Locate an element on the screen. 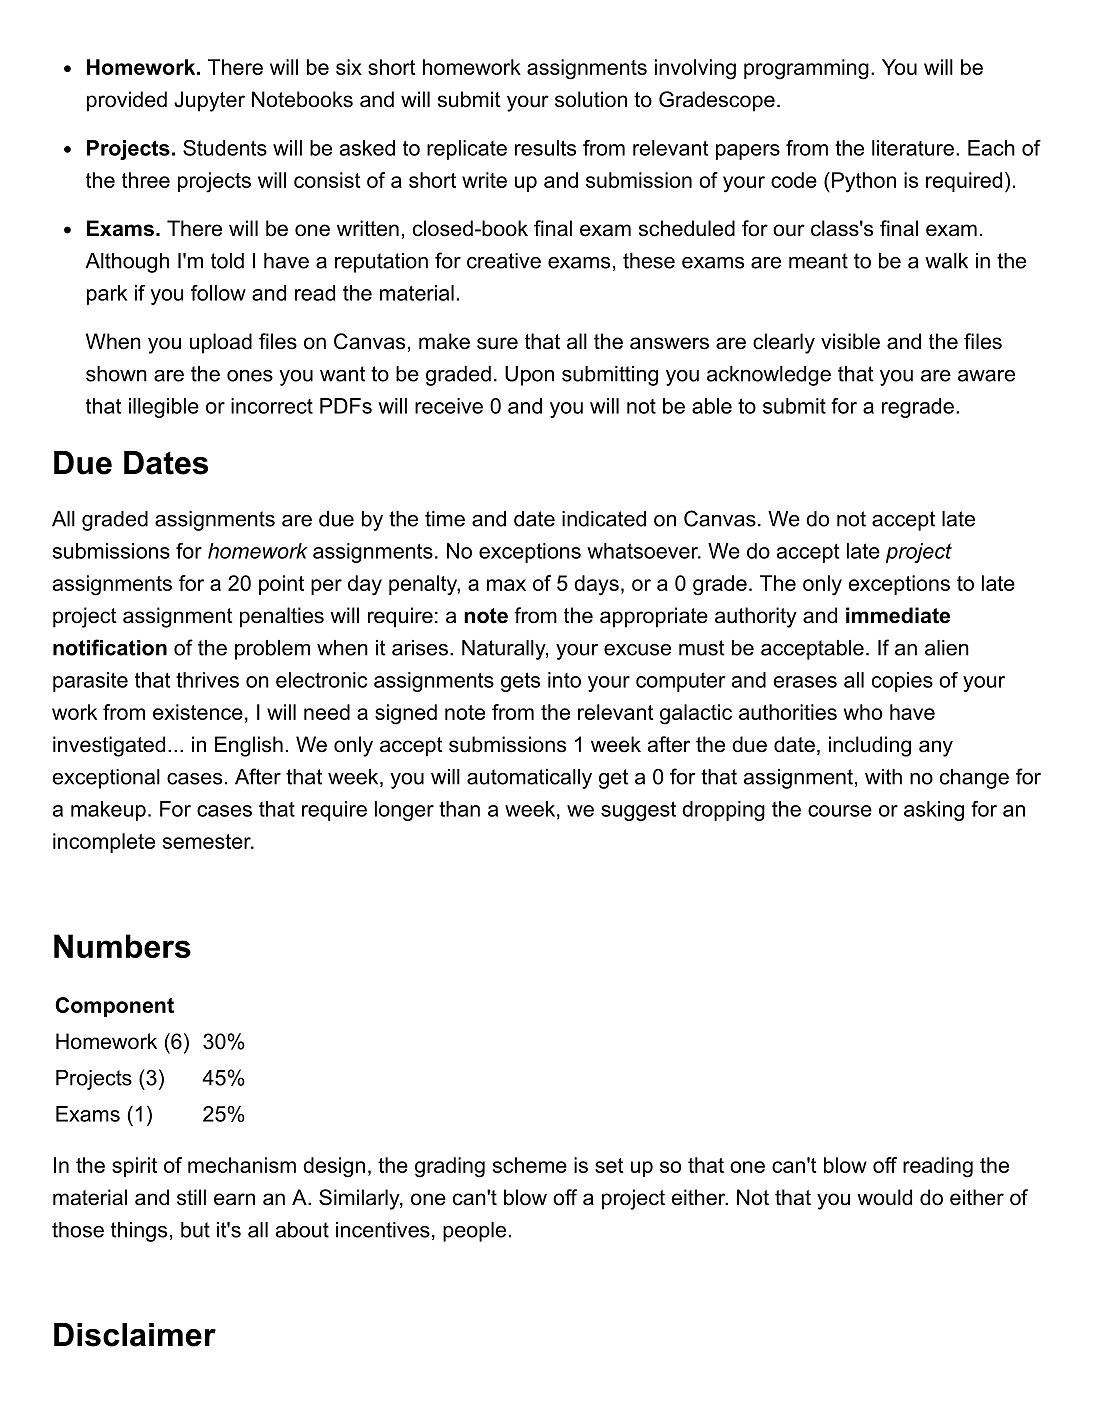 The image size is (1097, 1419). Jupyter is located at coordinates (209, 101).
